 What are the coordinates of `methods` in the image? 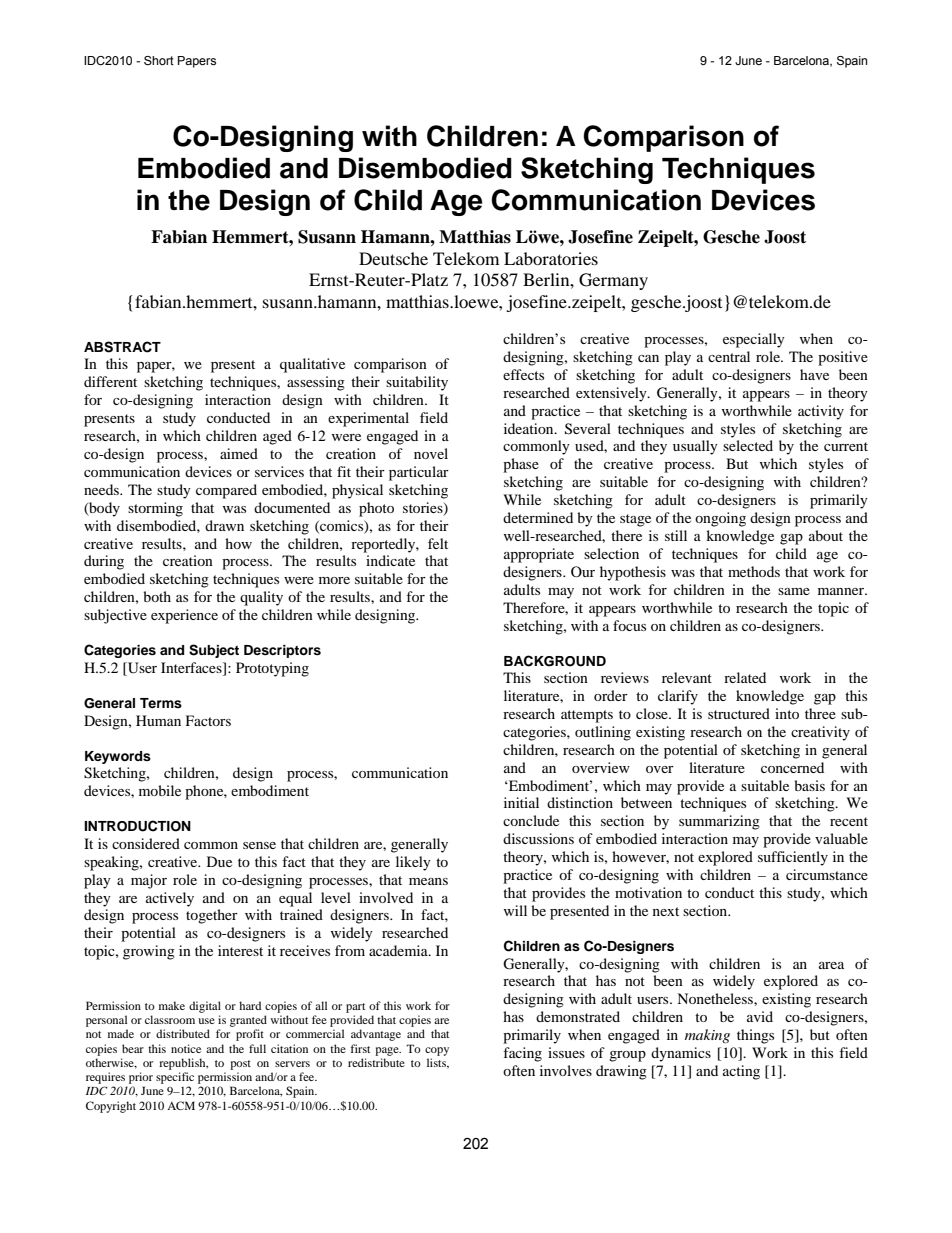 It's located at (754, 571).
